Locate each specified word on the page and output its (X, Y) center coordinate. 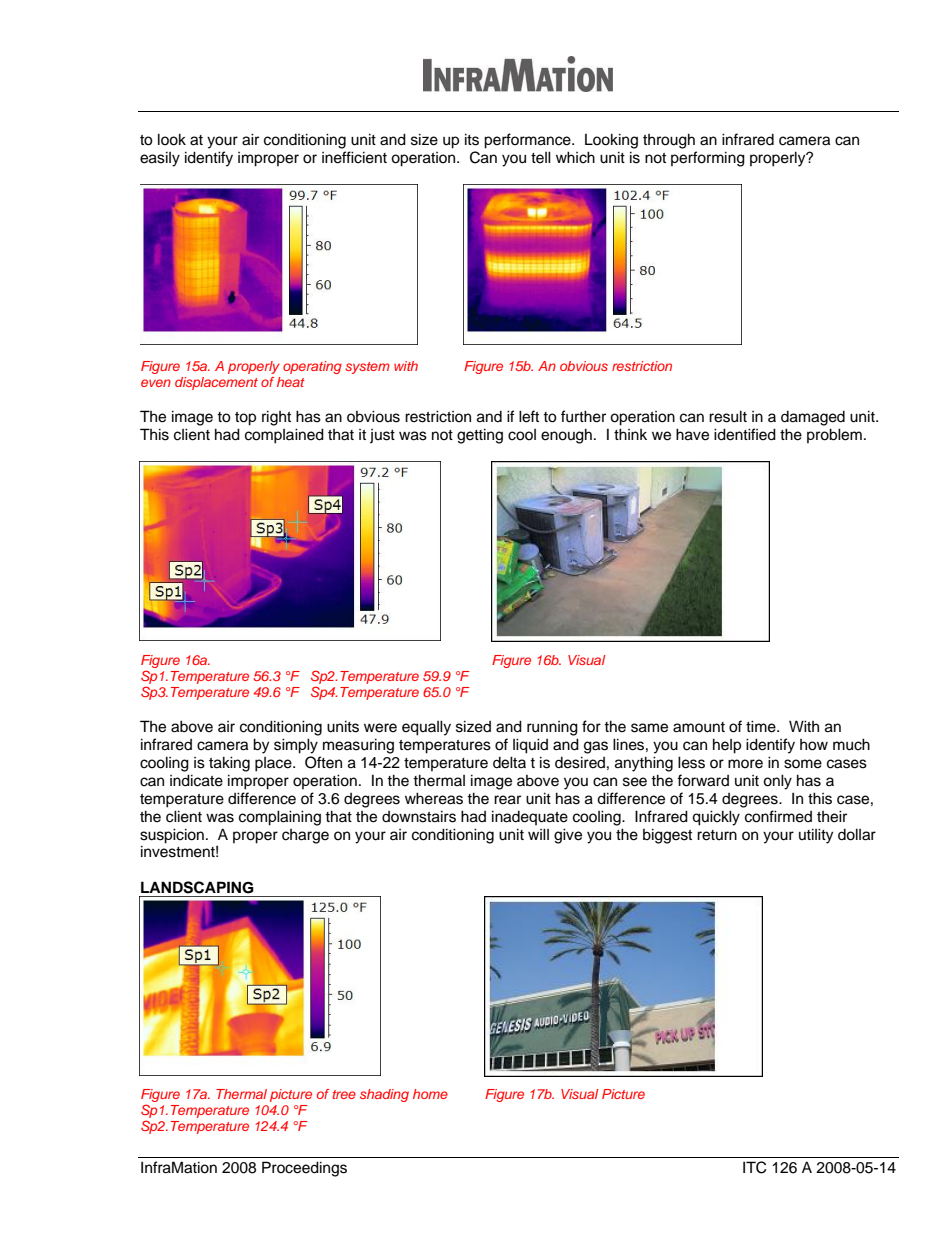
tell (541, 157)
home (430, 1094)
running (552, 728)
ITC (754, 1167)
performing (708, 159)
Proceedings (304, 1169)
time (762, 726)
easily (160, 159)
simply (296, 746)
